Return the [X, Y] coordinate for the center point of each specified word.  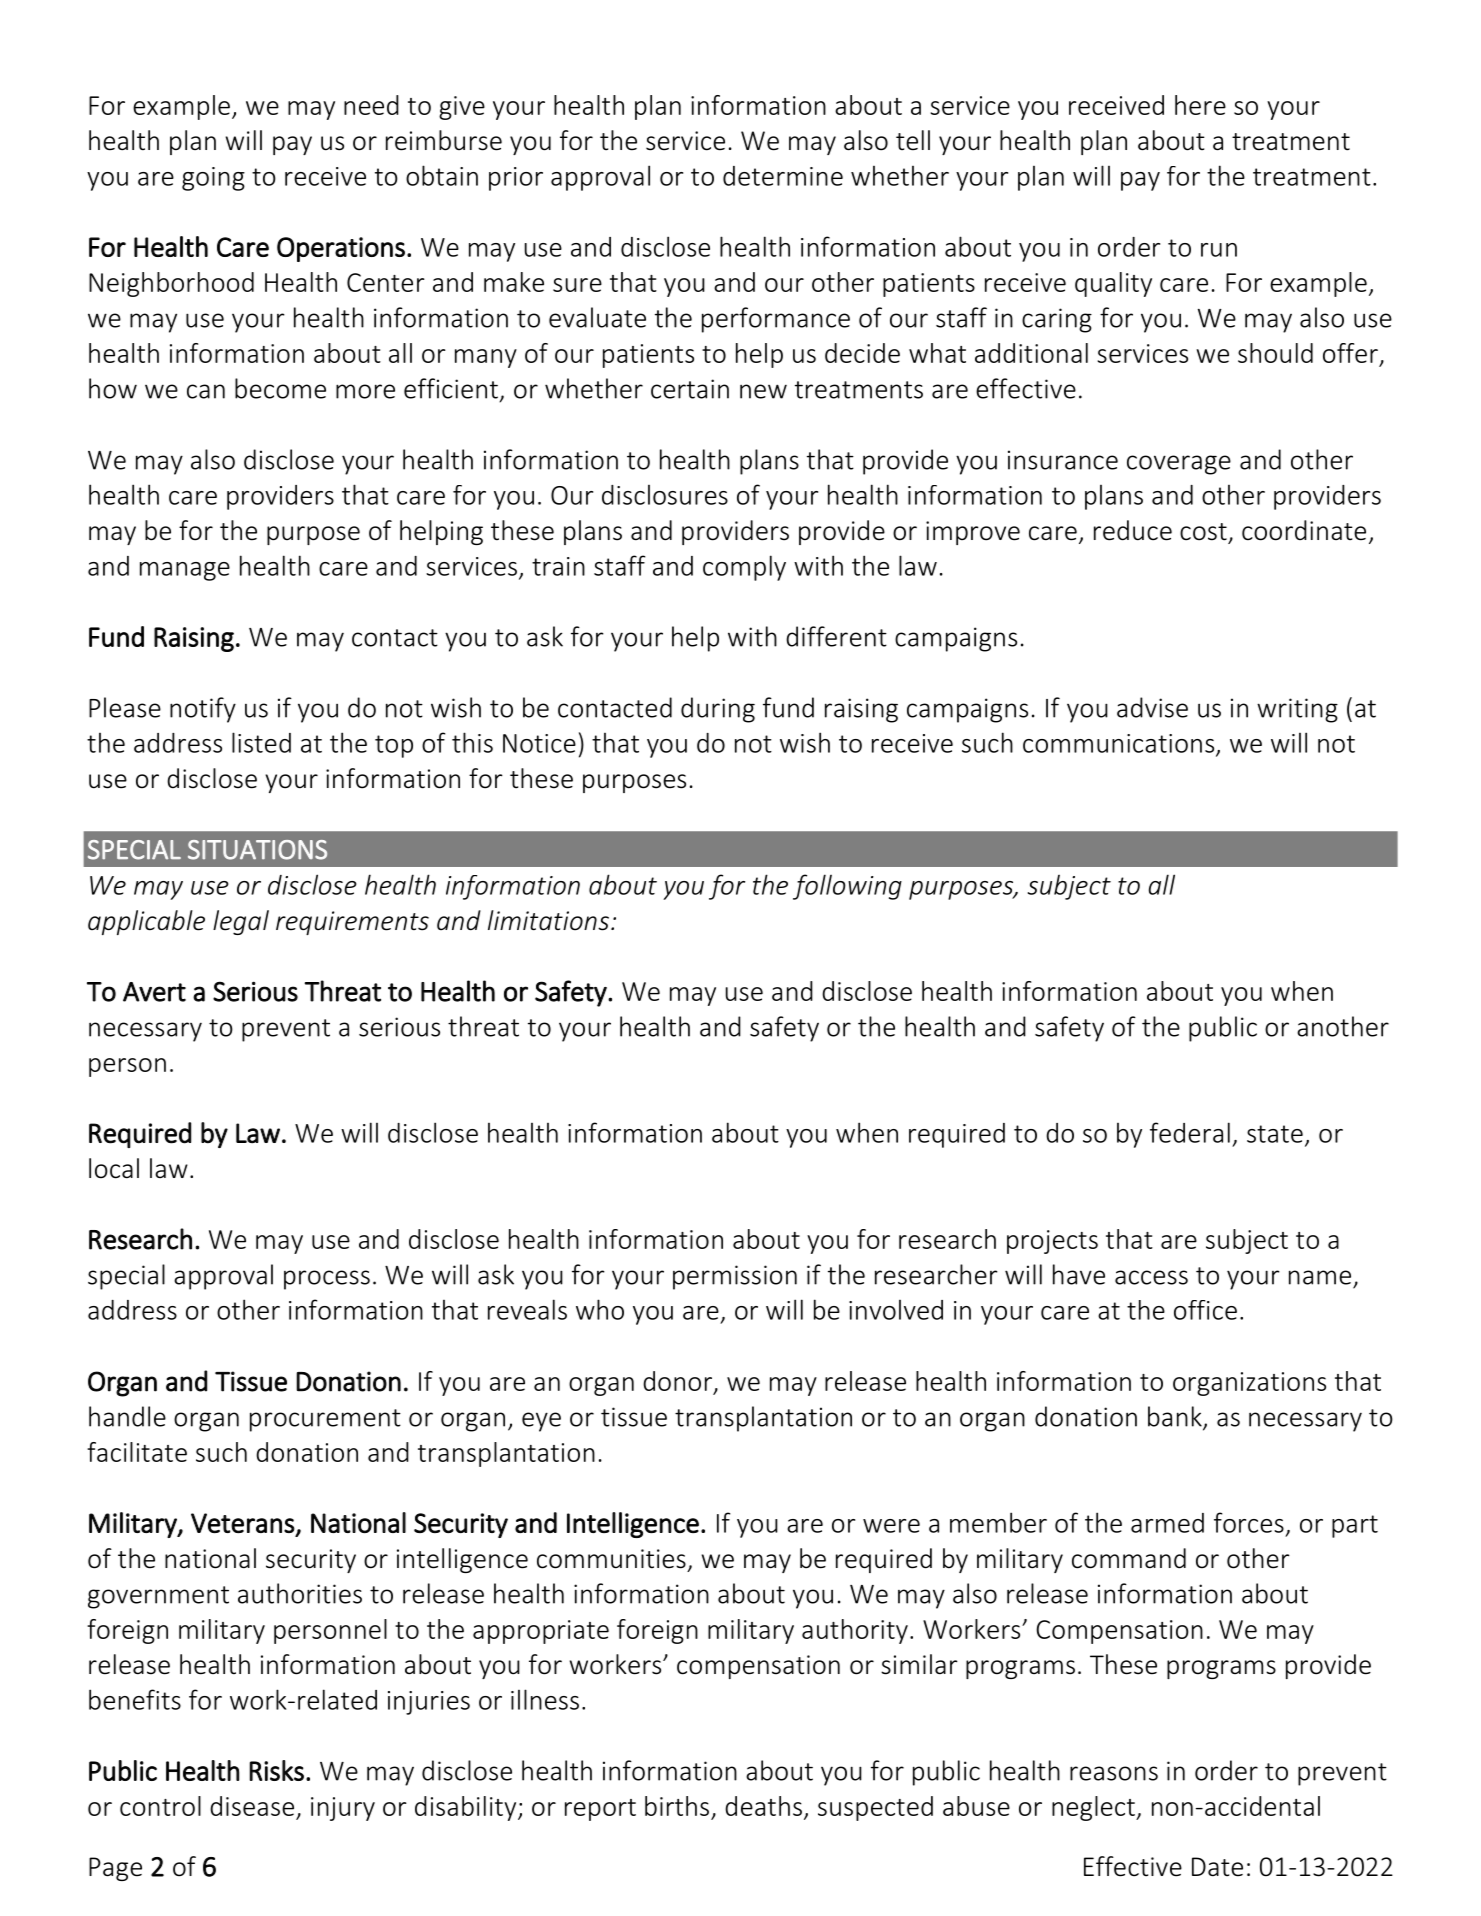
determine [783, 176]
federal [1190, 1132]
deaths [763, 1806]
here [1200, 105]
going [213, 179]
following [847, 887]
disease [252, 1806]
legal [241, 922]
